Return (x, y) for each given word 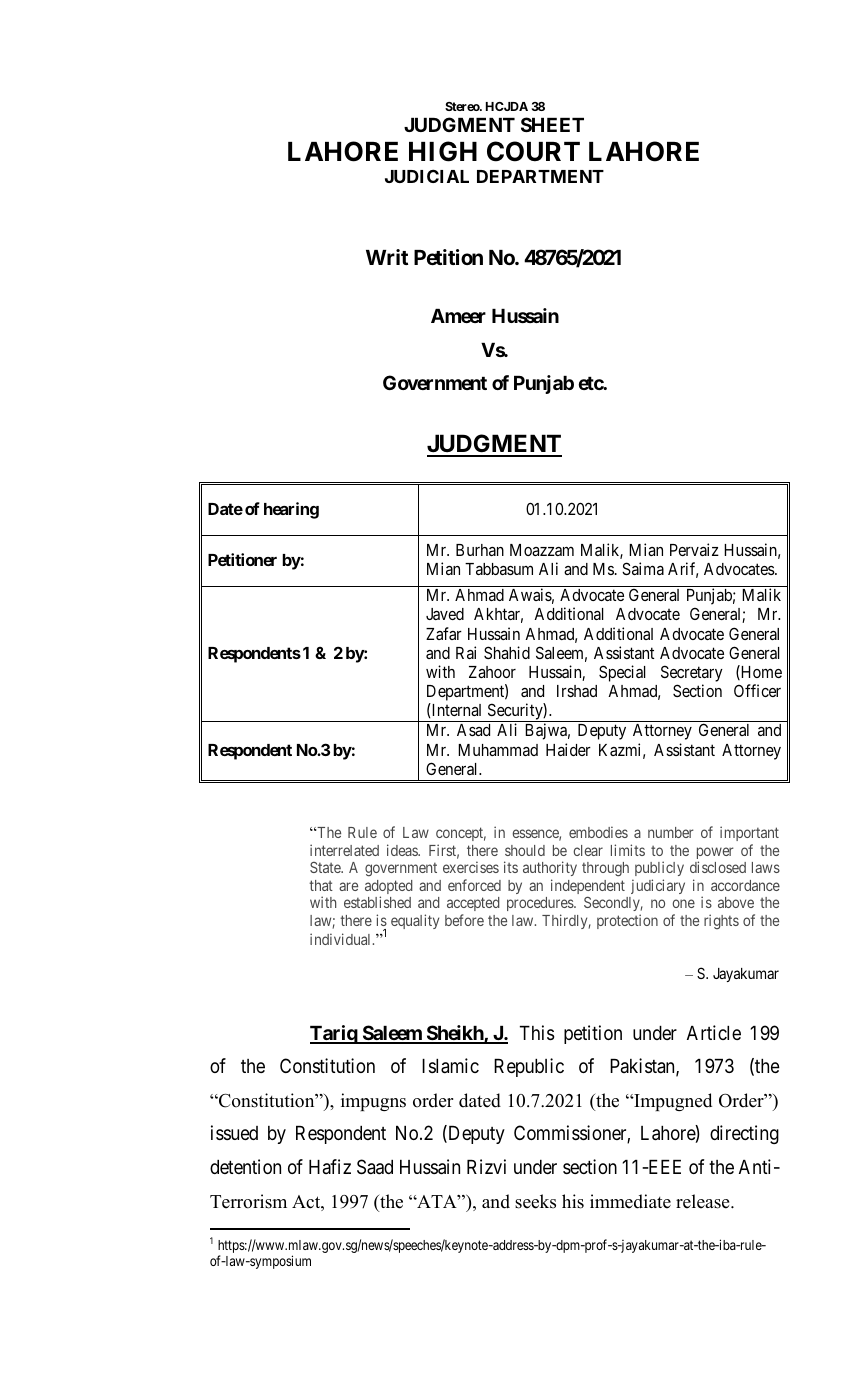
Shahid (507, 652)
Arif (683, 570)
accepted (473, 906)
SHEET (552, 124)
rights (721, 921)
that (321, 885)
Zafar (444, 633)
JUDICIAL (427, 176)
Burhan (480, 550)
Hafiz (330, 1166)
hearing (291, 510)
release (704, 1201)
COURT (533, 151)
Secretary (692, 673)
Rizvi (486, 1166)
